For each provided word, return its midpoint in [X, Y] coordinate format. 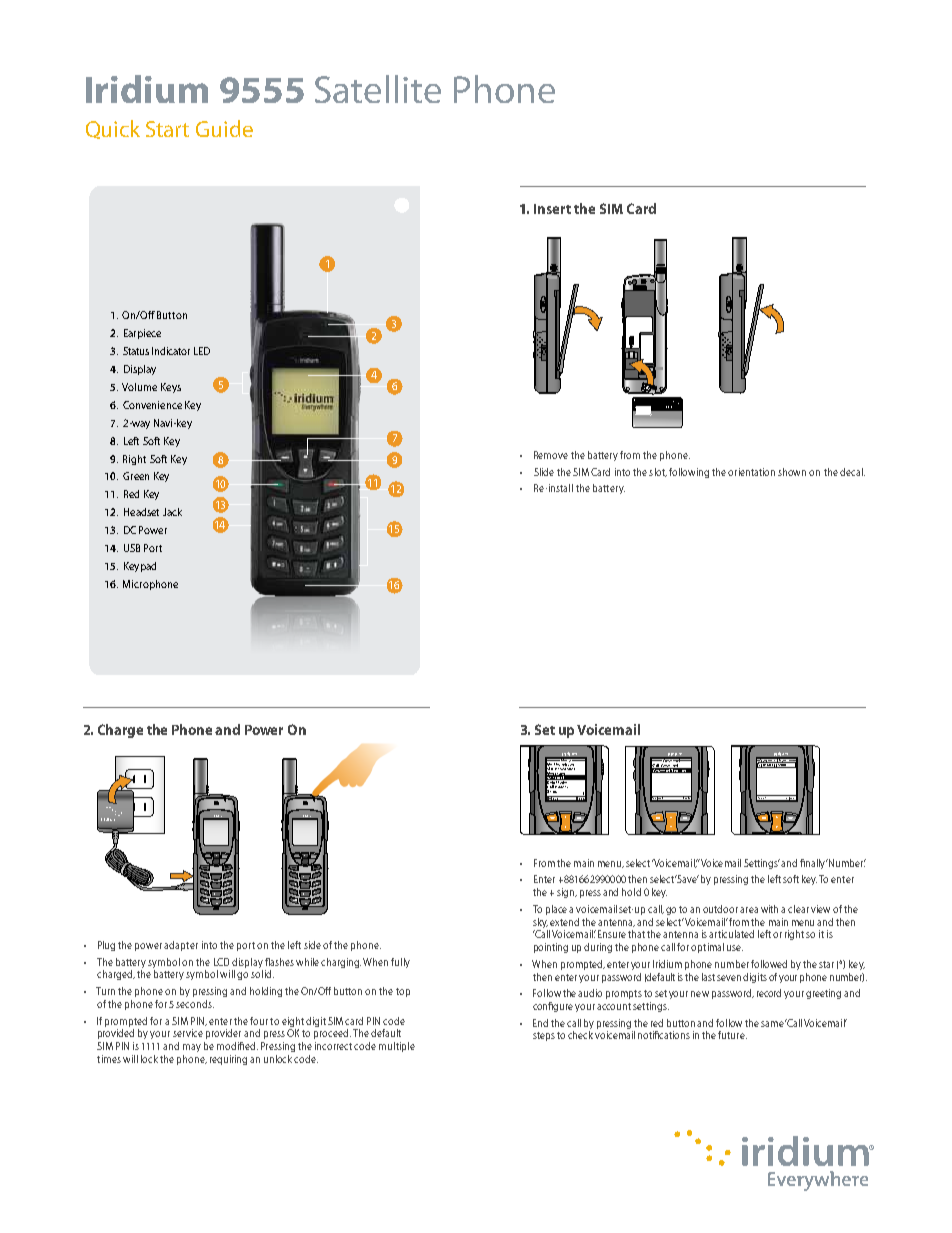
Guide [224, 128]
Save [687, 879]
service [188, 1033]
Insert [552, 209]
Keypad [140, 567]
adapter [181, 946]
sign [567, 893]
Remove [551, 455]
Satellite [378, 89]
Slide [544, 472]
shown [792, 472]
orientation [751, 472]
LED [202, 351]
